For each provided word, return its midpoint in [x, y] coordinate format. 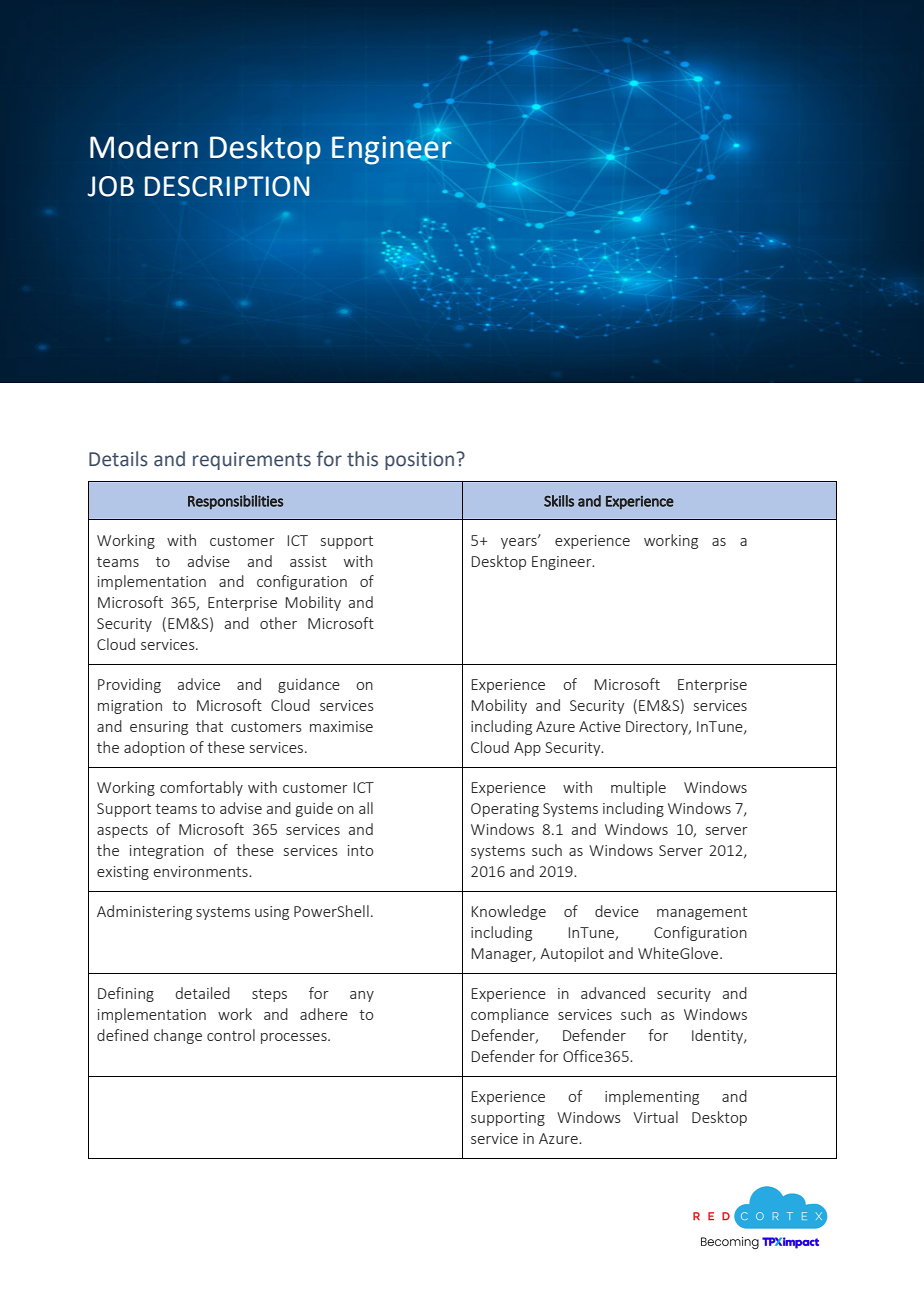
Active [600, 726]
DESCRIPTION [227, 186]
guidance [309, 685]
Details [118, 459]
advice [199, 684]
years [520, 542]
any [362, 996]
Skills [559, 501]
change [178, 1036]
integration [167, 852]
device [617, 911]
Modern [144, 147]
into [360, 850]
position [419, 461]
